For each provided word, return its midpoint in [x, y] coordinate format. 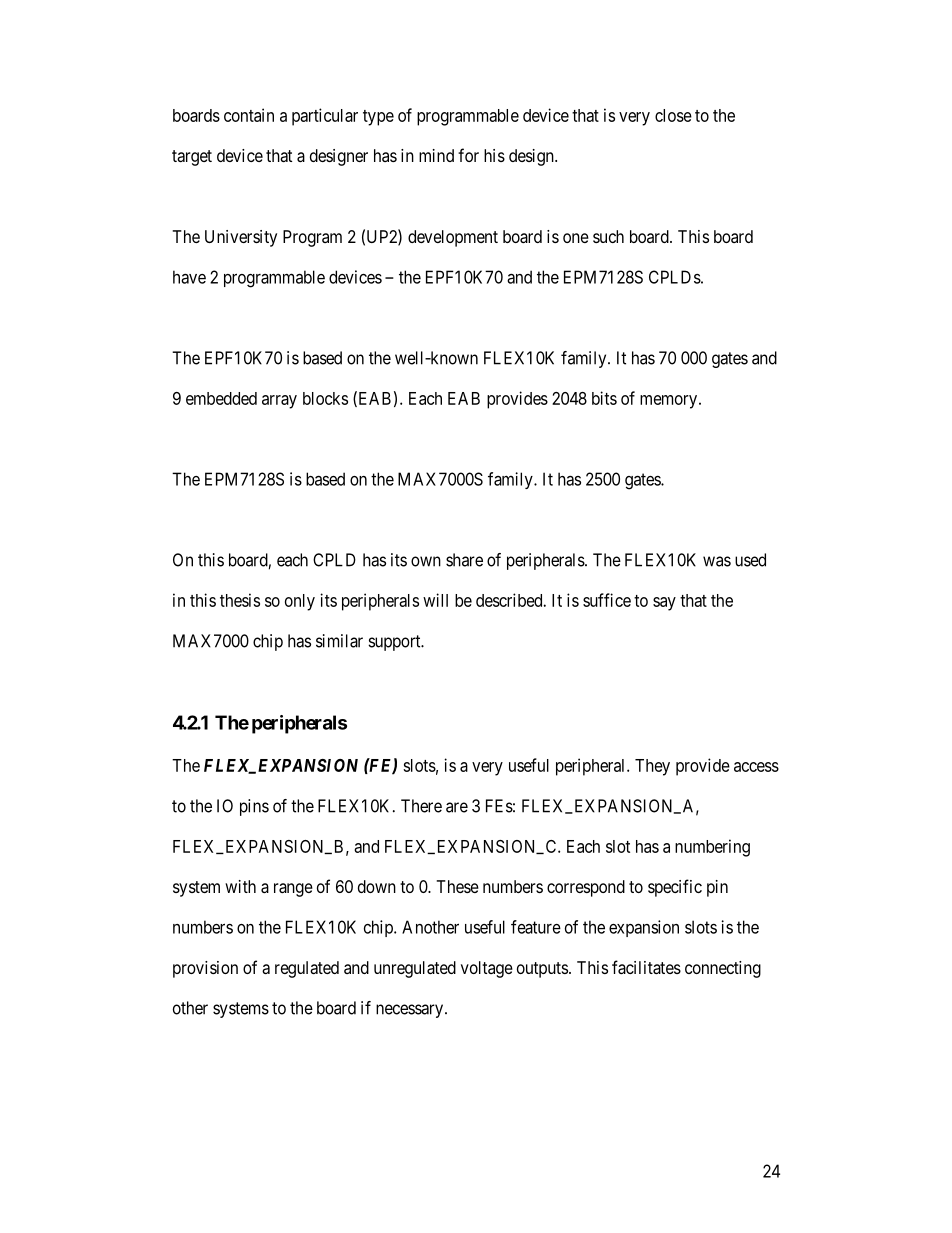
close [673, 115]
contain [249, 115]
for [468, 155]
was [717, 561]
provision [205, 969]
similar [339, 641]
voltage [487, 969]
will [435, 600]
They [652, 767]
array [279, 402]
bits [604, 398]
